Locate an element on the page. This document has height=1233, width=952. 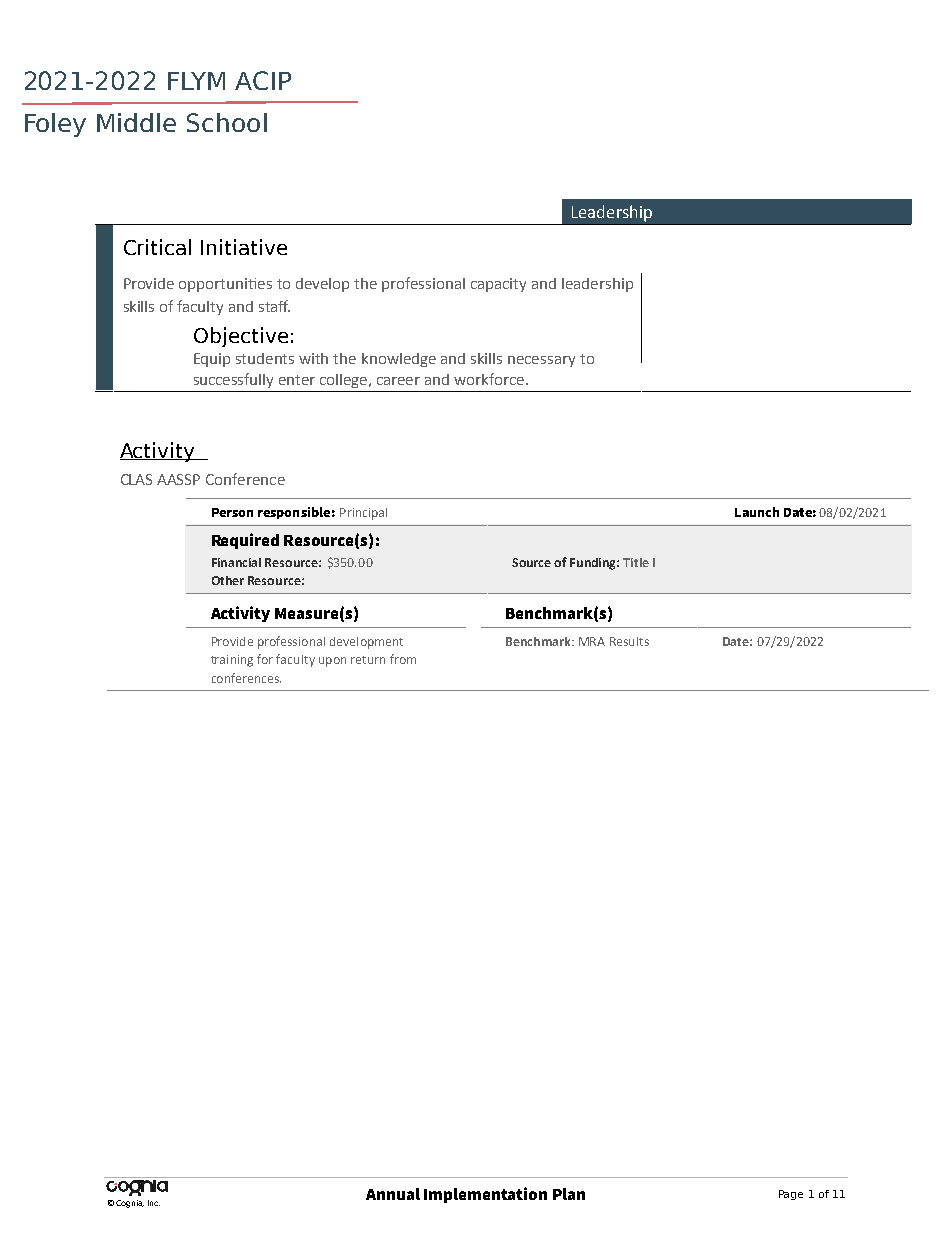
from is located at coordinates (403, 659).
